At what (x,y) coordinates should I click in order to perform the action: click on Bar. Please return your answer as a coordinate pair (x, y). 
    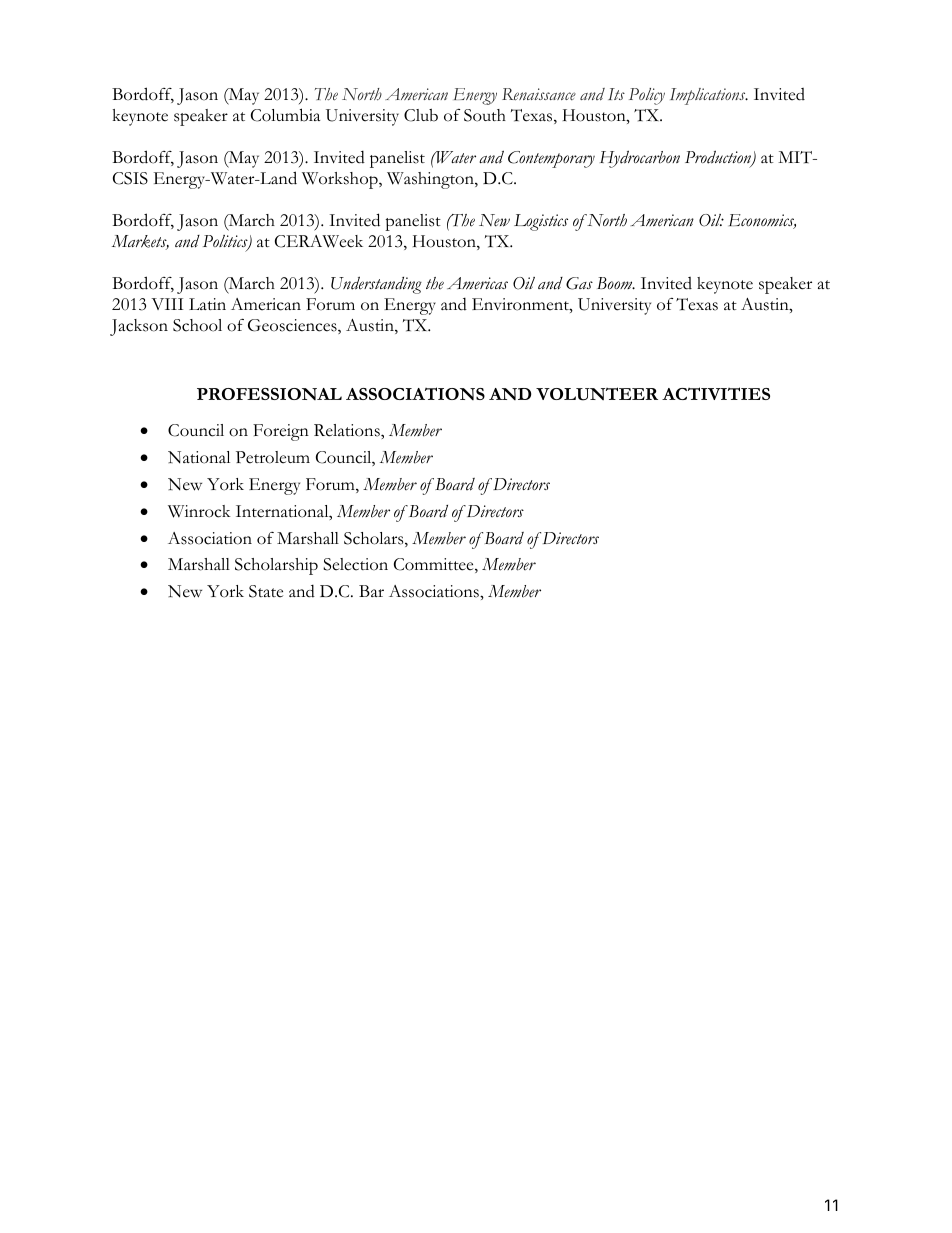
    Looking at the image, I should click on (371, 591).
